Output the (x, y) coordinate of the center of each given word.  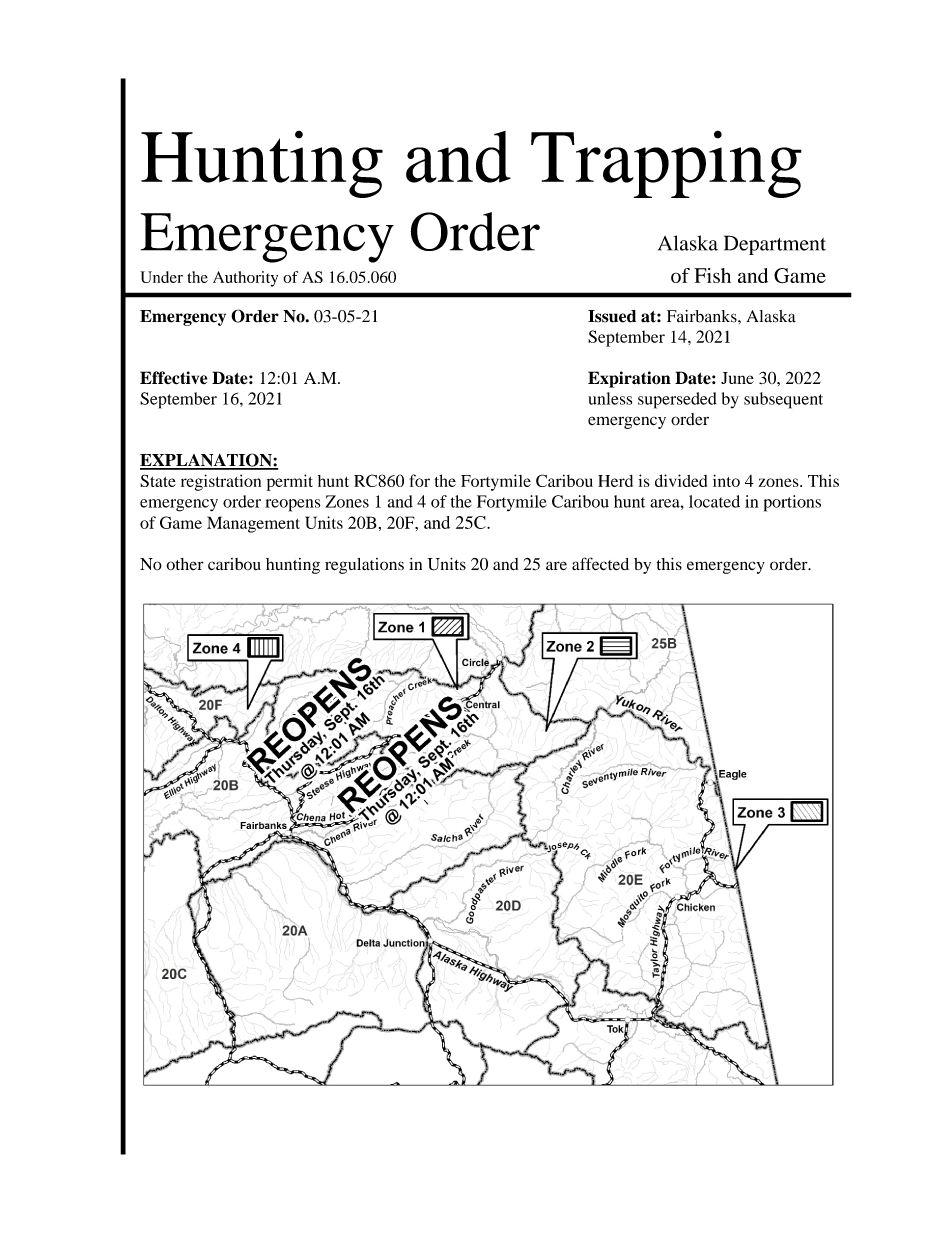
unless (610, 398)
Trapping (666, 164)
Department (775, 245)
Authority (245, 279)
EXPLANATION (207, 461)
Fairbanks (703, 316)
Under (161, 277)
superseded (677, 400)
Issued (612, 316)
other (185, 564)
